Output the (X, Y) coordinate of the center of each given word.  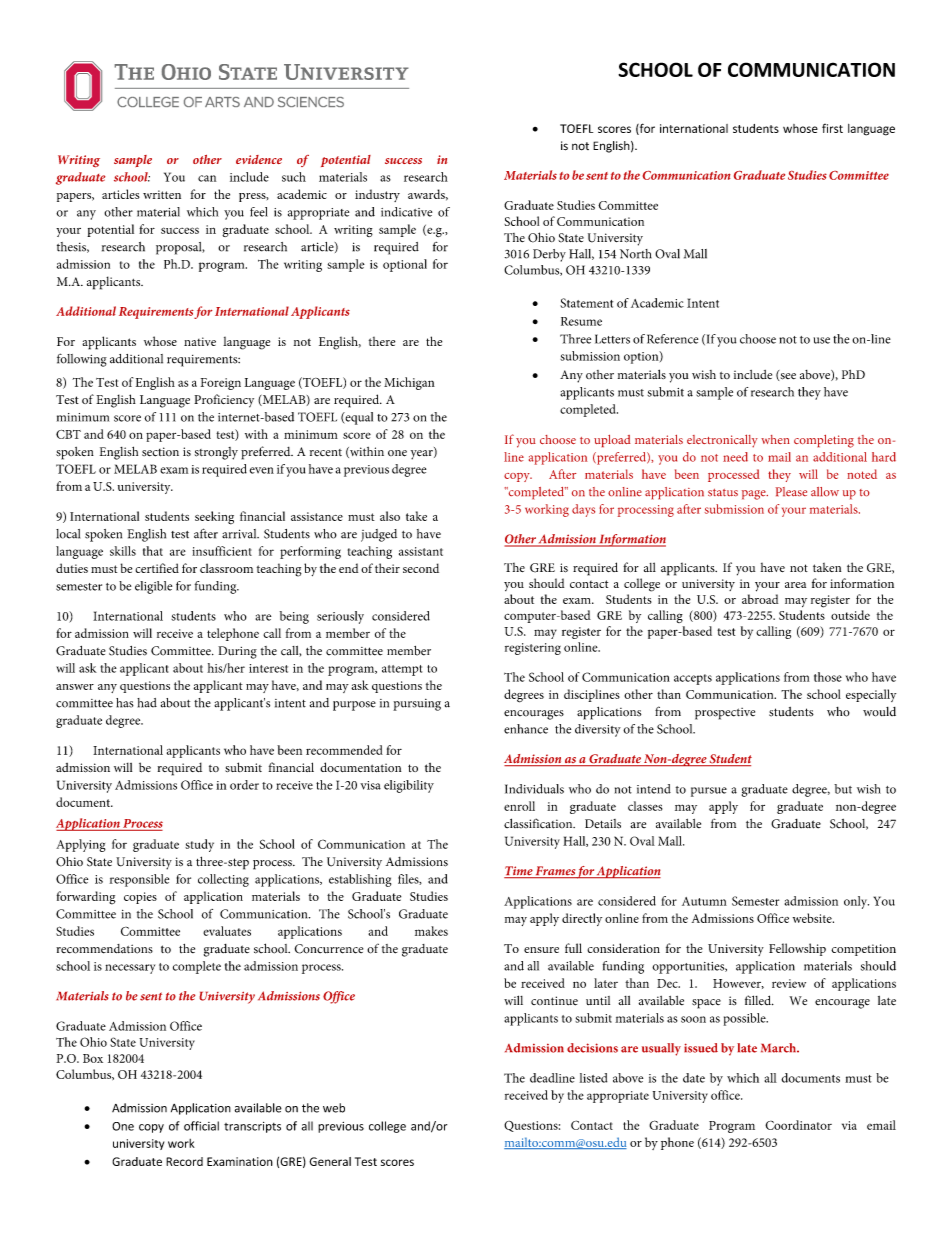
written (162, 194)
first (832, 128)
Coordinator (798, 1125)
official (201, 1126)
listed (593, 1078)
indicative (406, 212)
